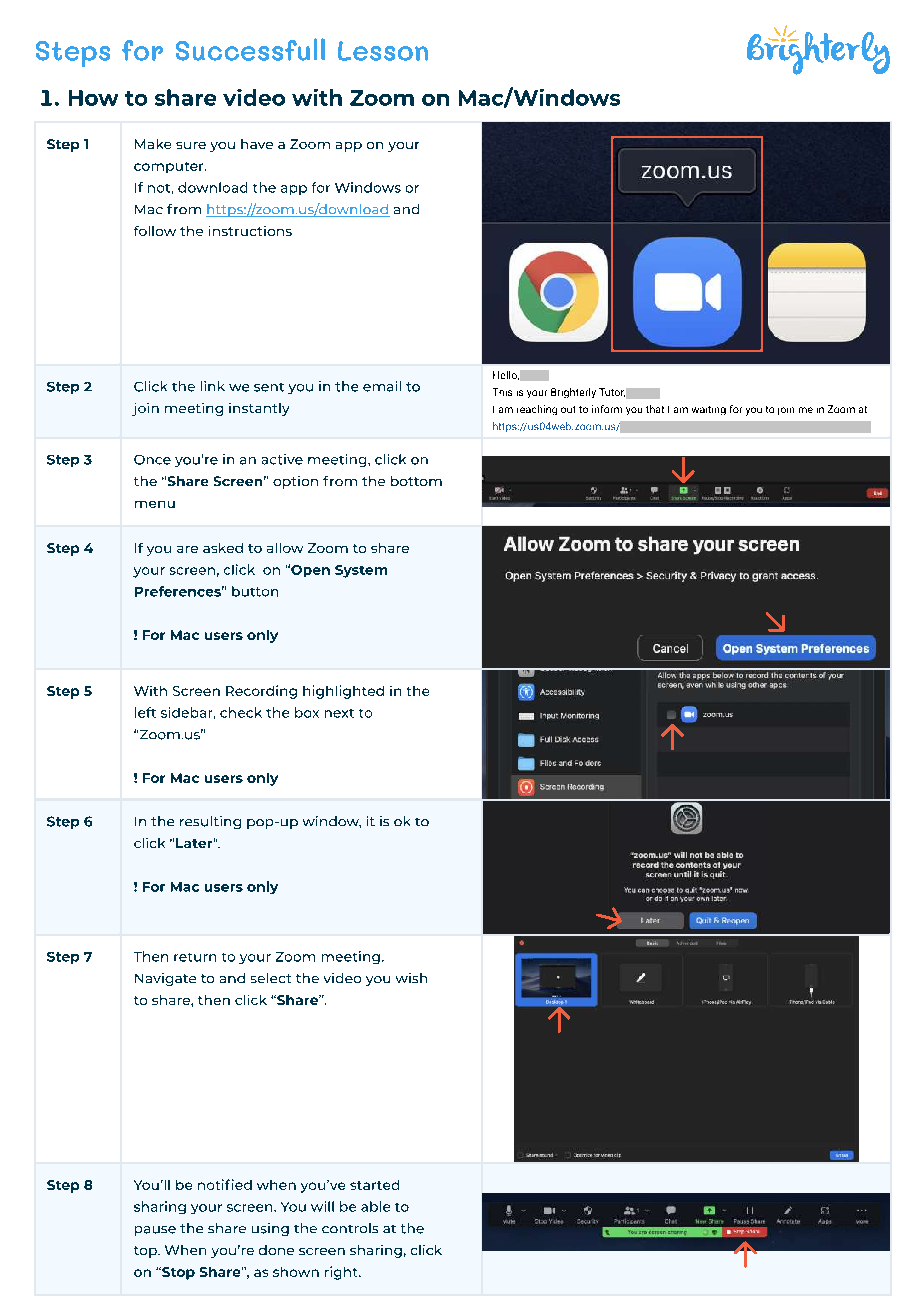 This screenshot has width=924, height=1308. I want to click on highlighted, so click(343, 692).
